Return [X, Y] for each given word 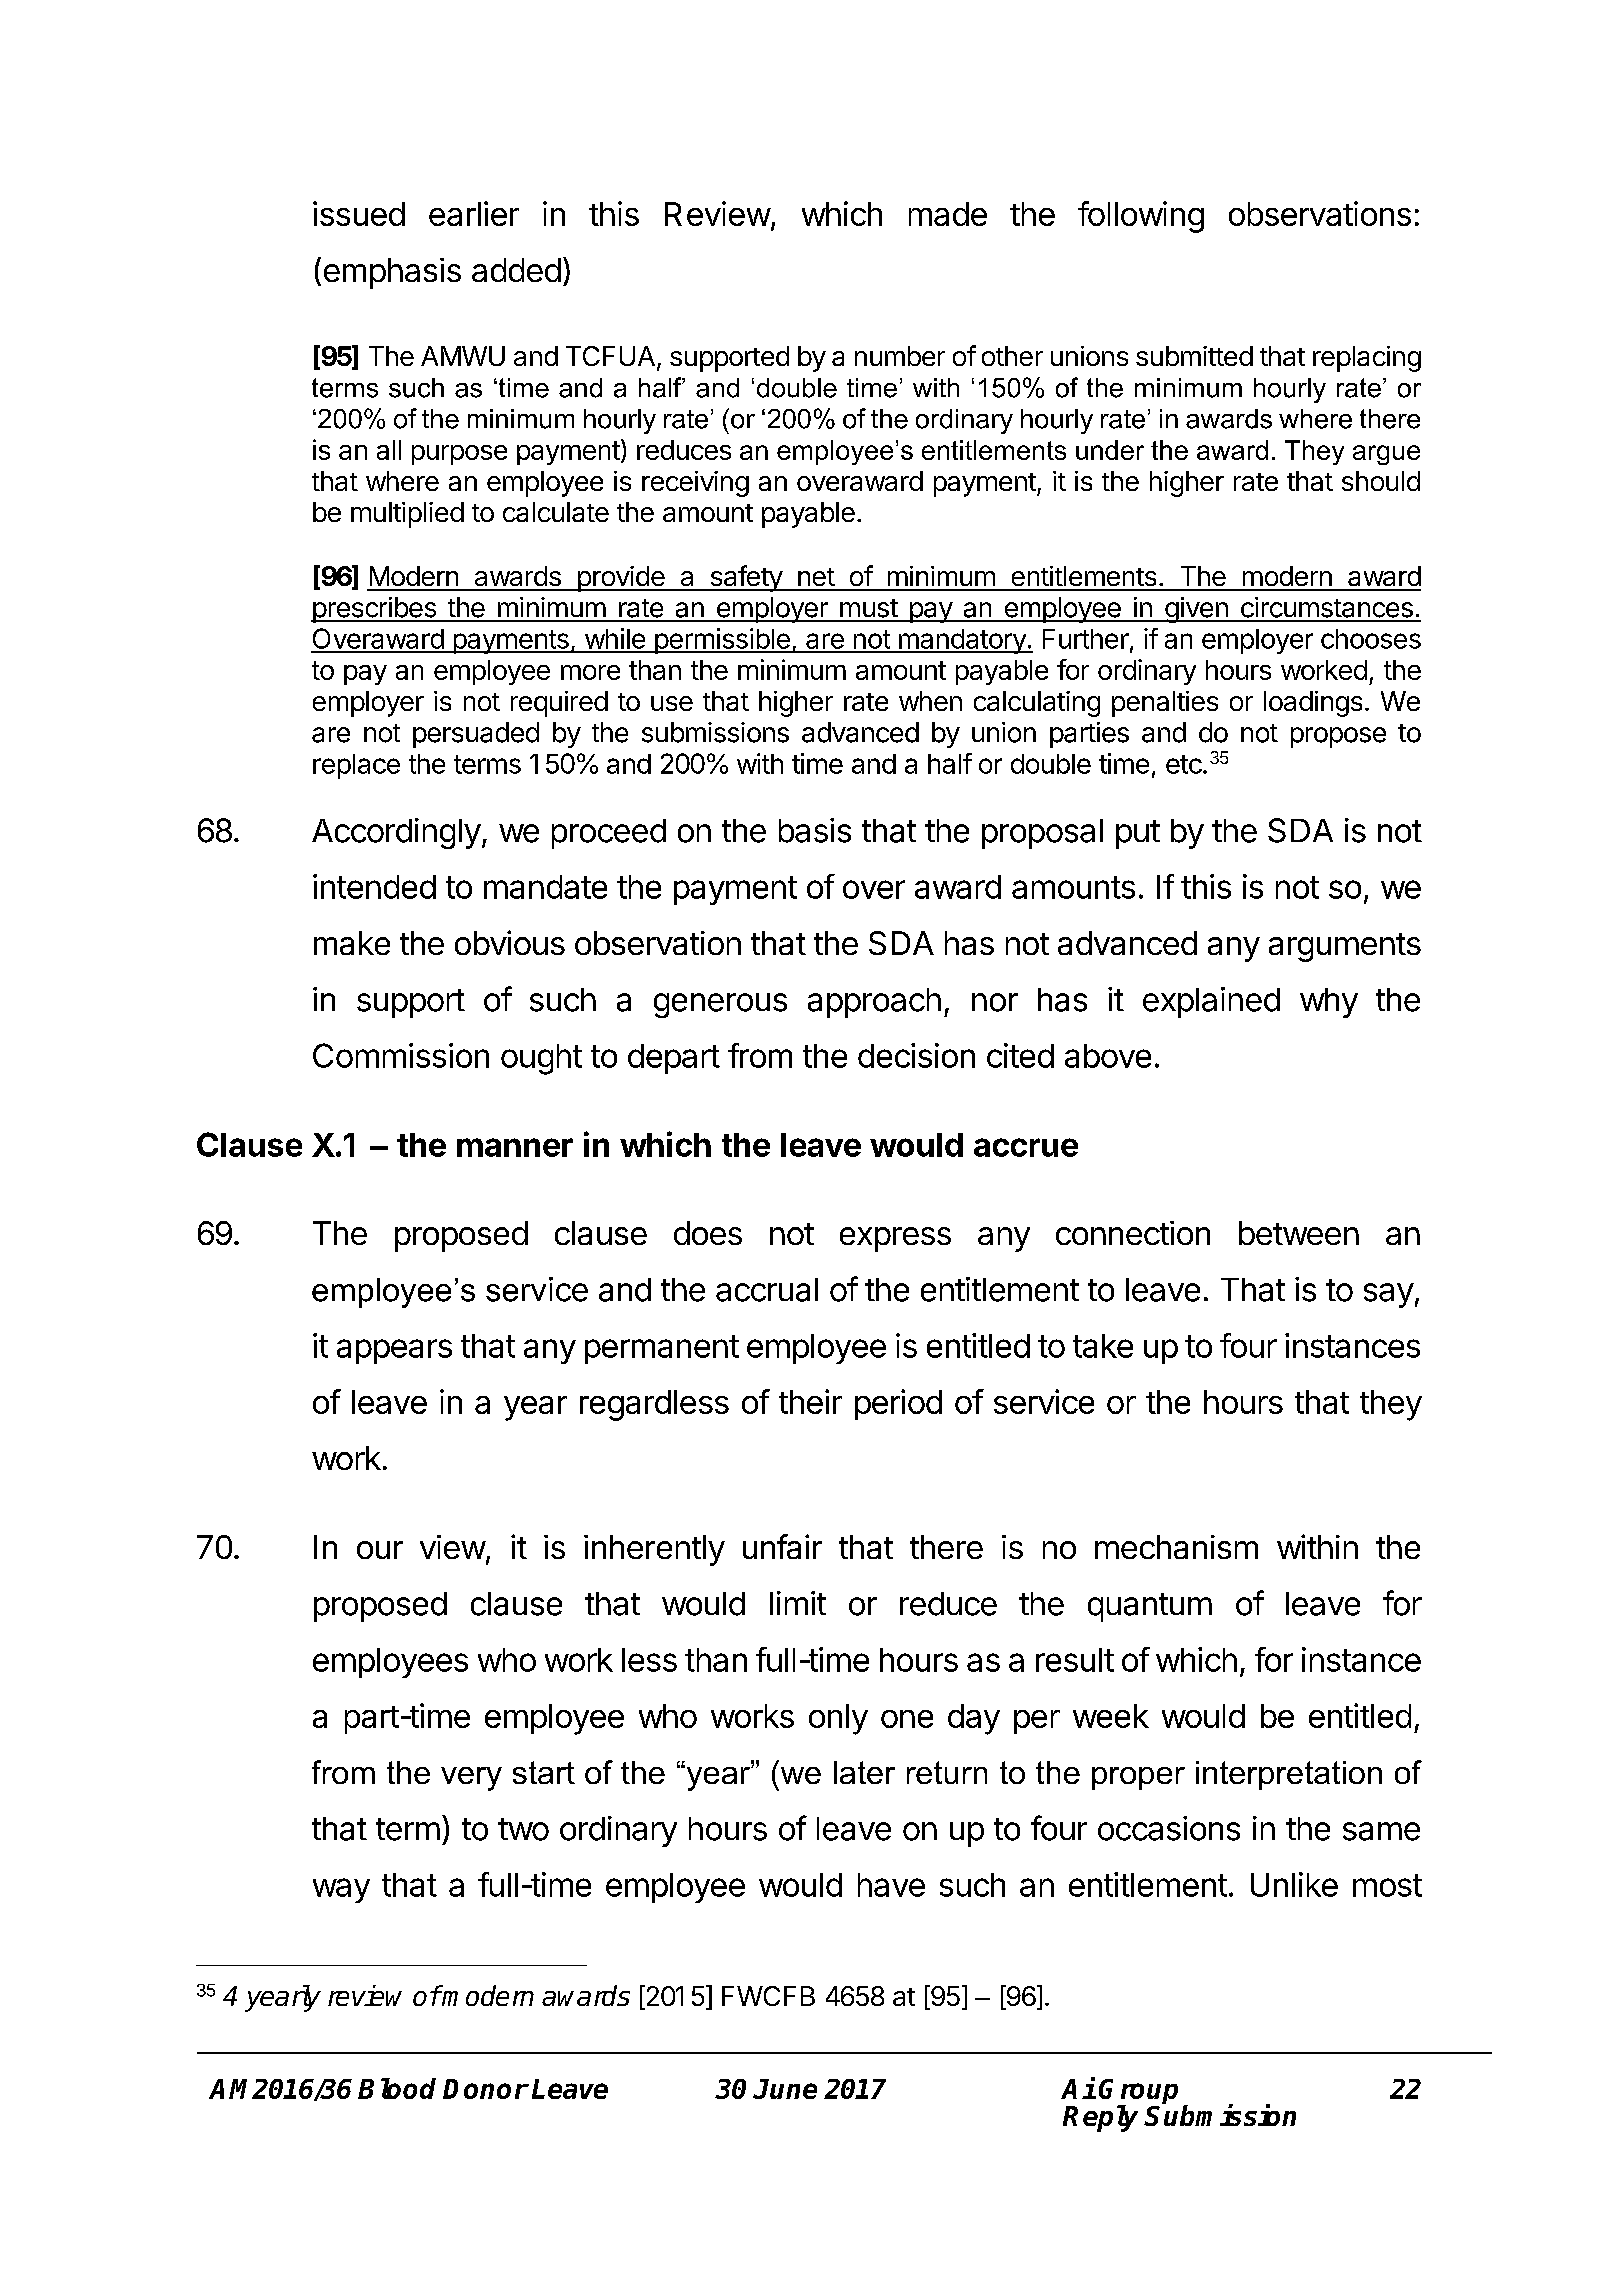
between [1299, 1233]
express [895, 1239]
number [900, 356]
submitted [1194, 356]
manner [515, 1147]
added [516, 270]
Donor [485, 2089]
